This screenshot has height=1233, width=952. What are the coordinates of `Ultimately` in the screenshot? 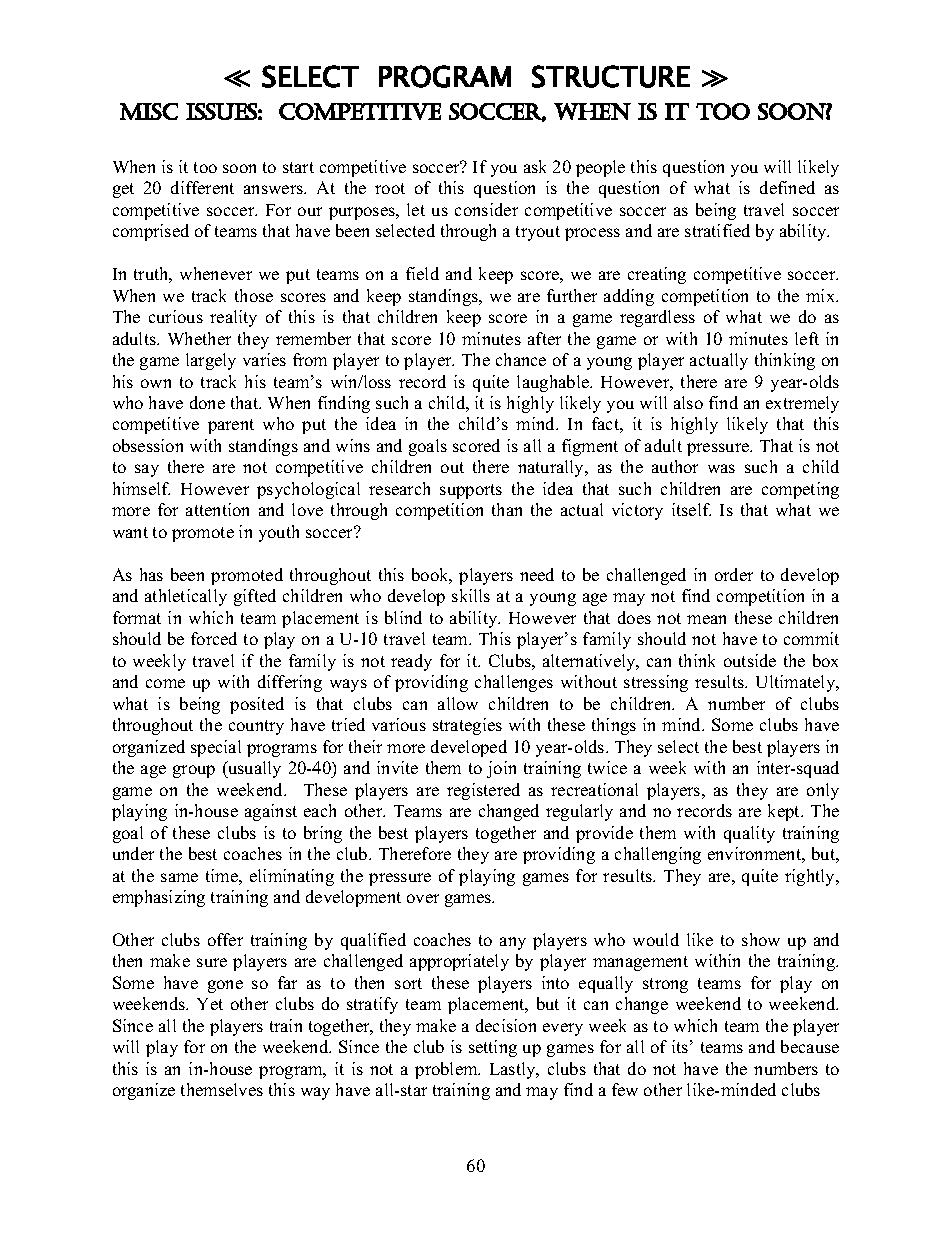 It's located at (797, 683).
